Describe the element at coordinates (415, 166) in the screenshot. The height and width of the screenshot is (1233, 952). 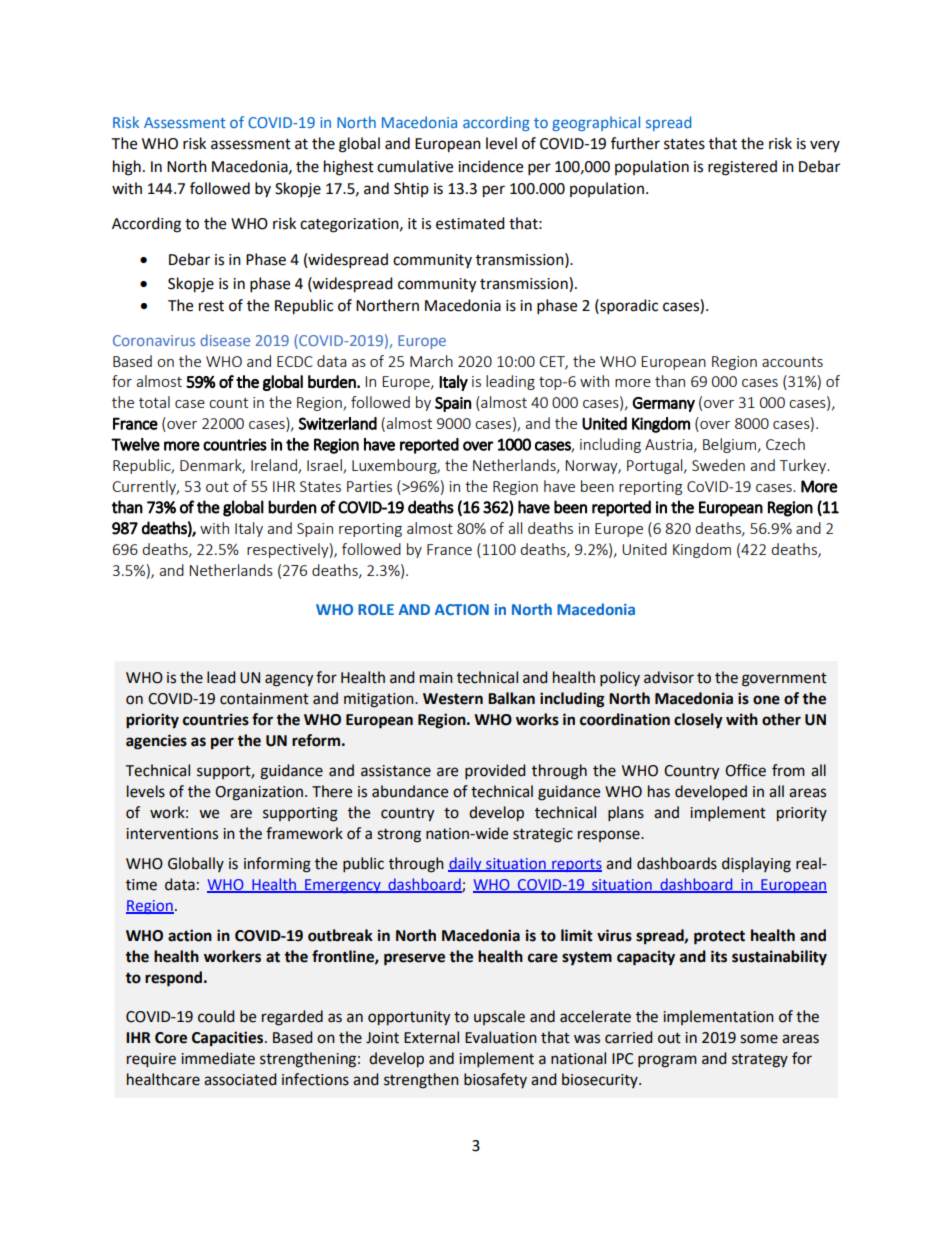
I see `cumulative` at that location.
